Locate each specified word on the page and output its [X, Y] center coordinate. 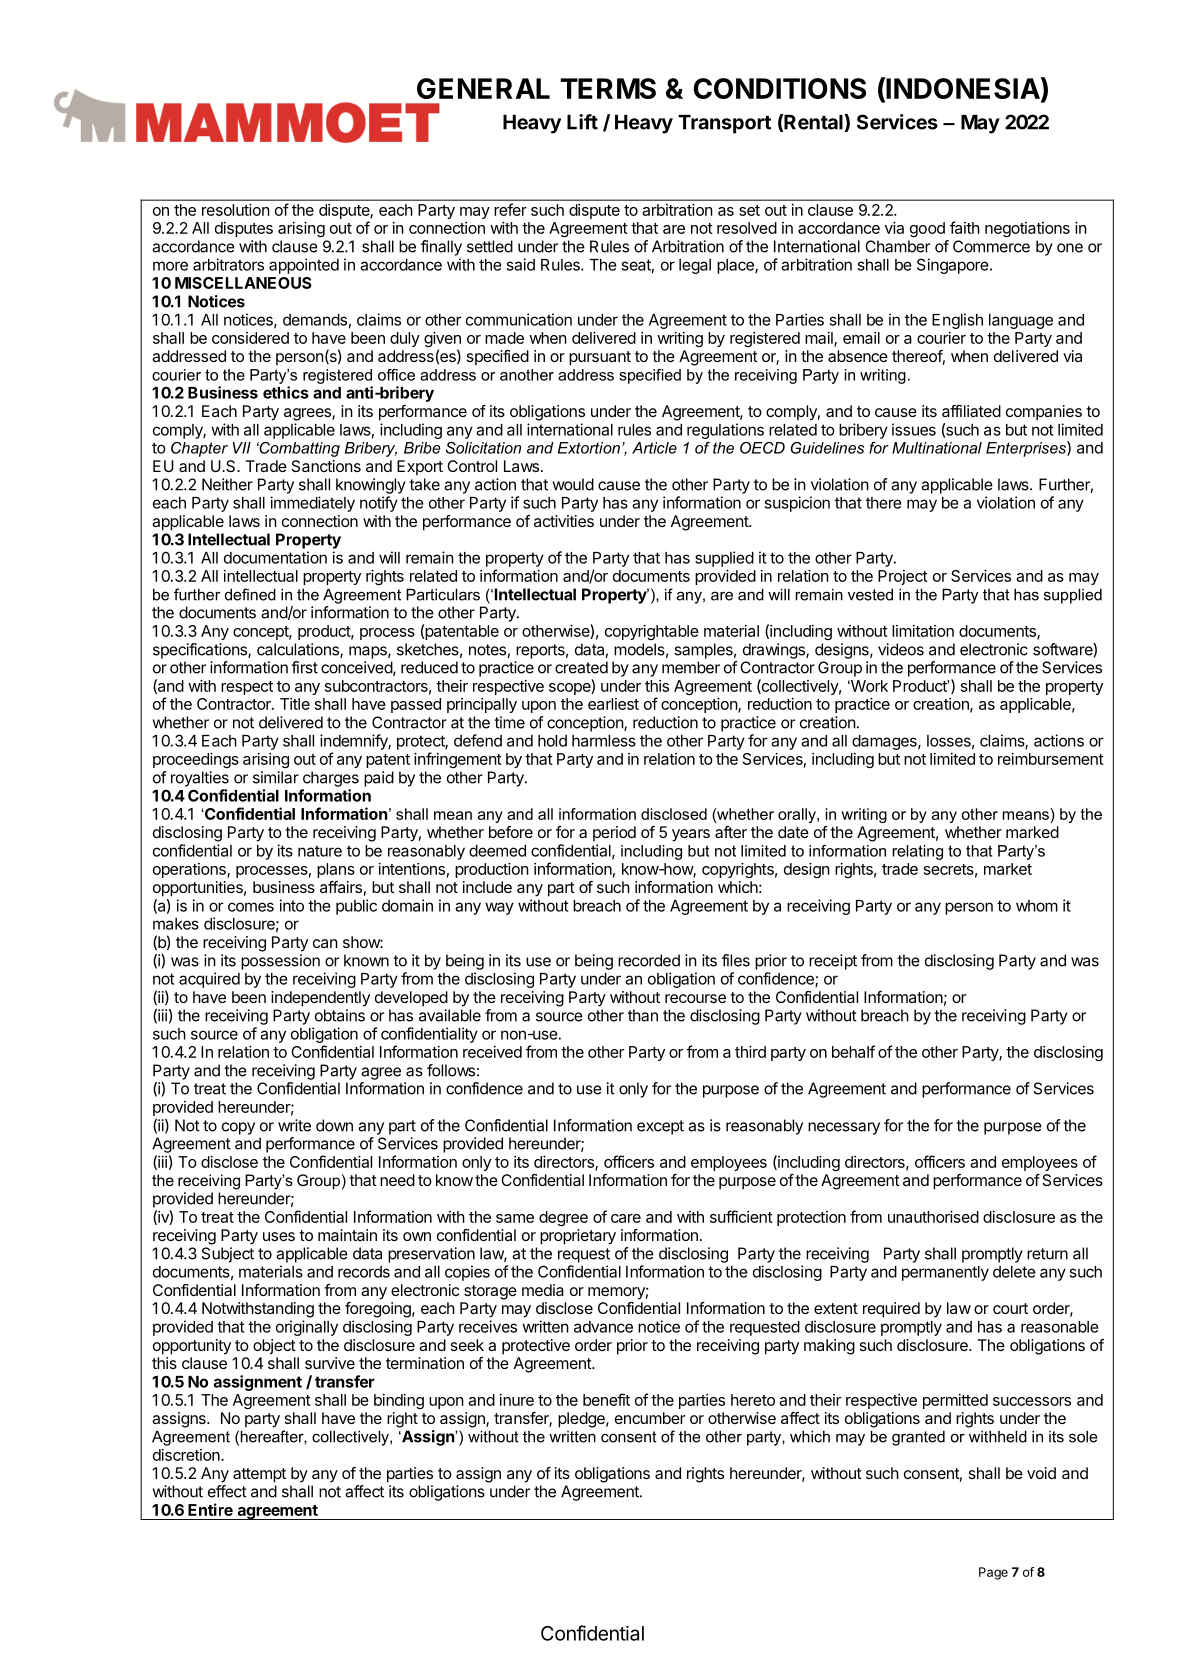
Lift [582, 122]
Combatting [298, 449]
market [1008, 869]
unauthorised [933, 1217]
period [614, 834]
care [626, 1218]
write [294, 1125]
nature [320, 851]
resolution [236, 210]
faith [965, 227]
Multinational [937, 448]
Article [654, 448]
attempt [259, 1475]
